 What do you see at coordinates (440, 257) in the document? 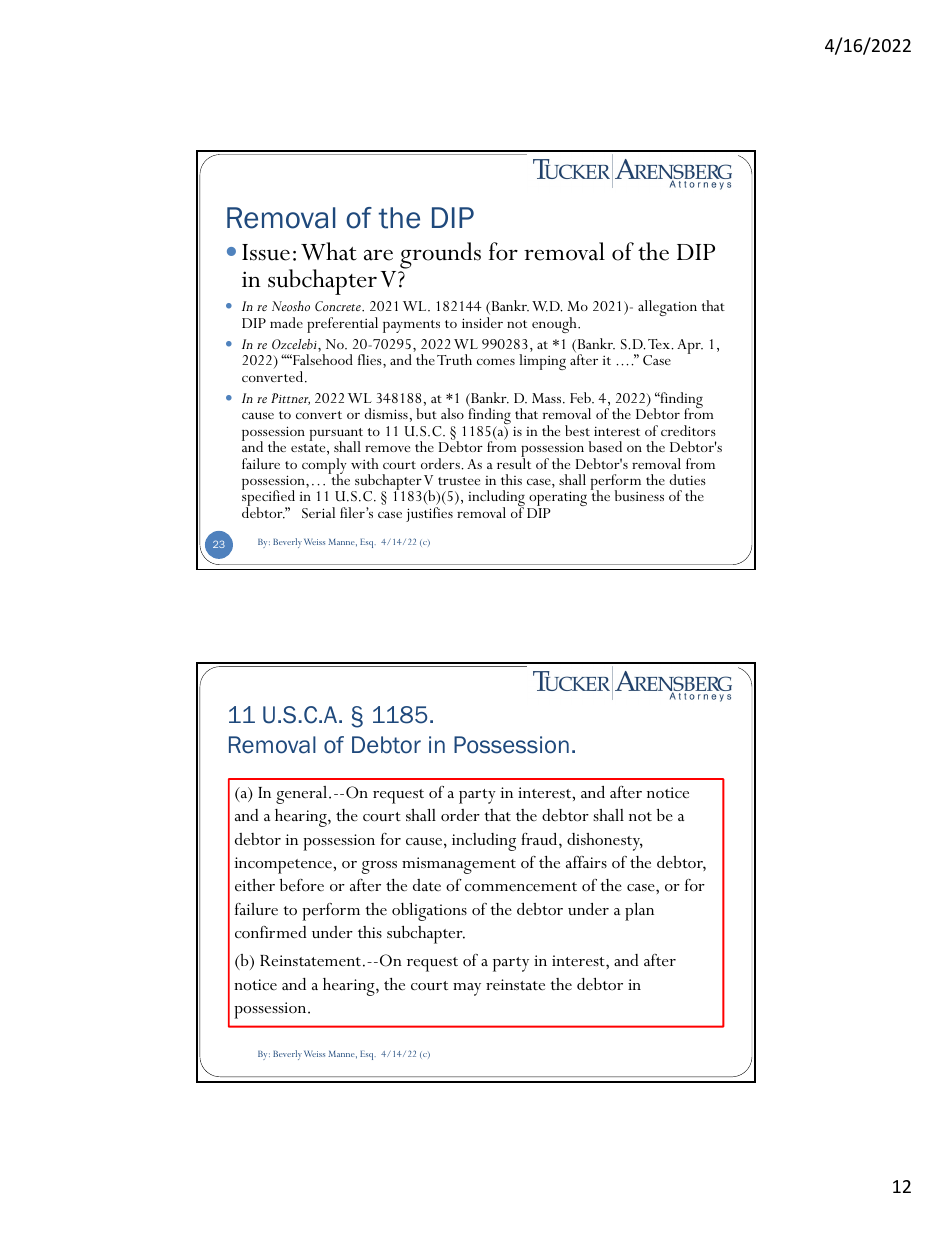
I see `grounds` at bounding box center [440, 257].
